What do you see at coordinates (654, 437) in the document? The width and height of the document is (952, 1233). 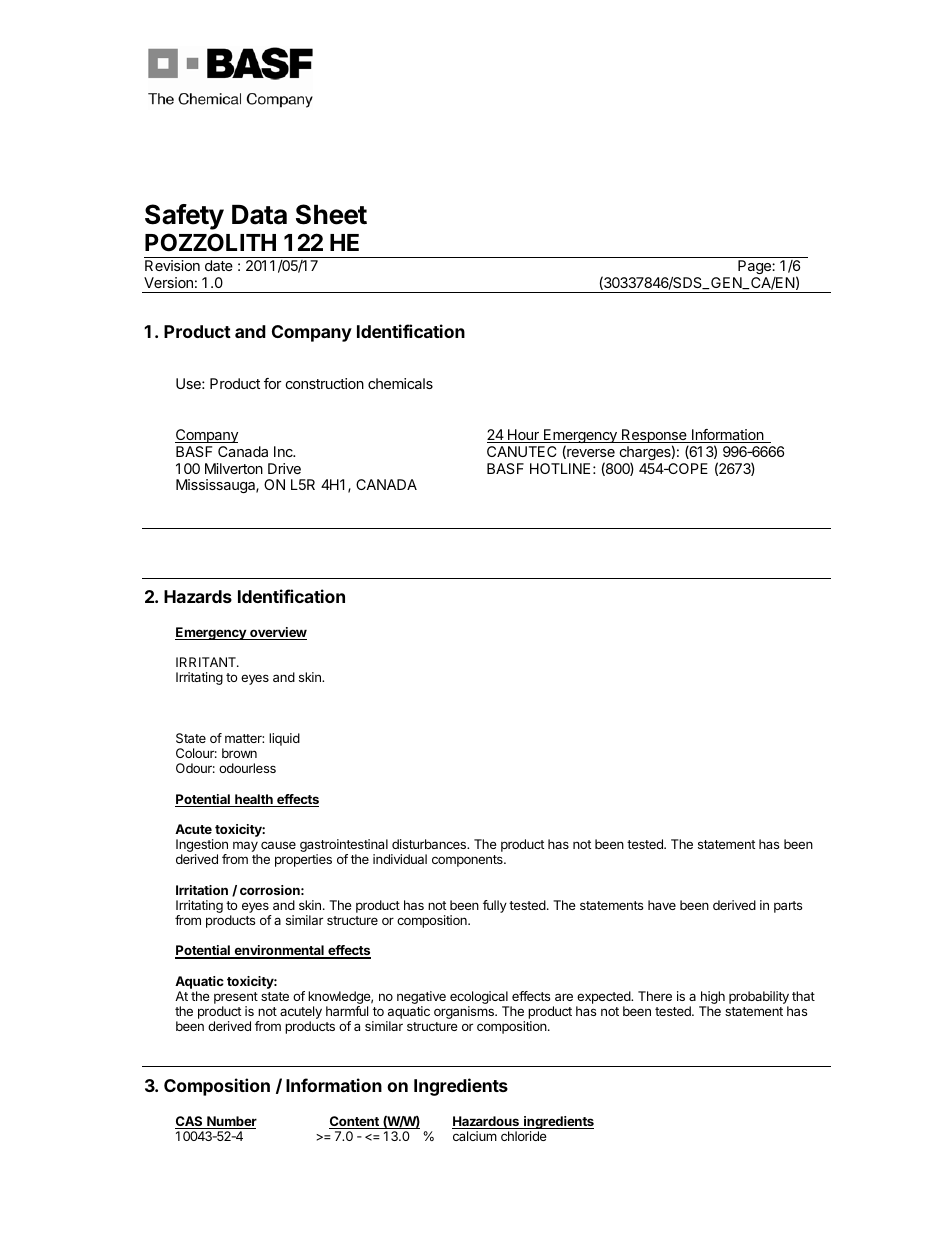 I see `Response` at bounding box center [654, 437].
